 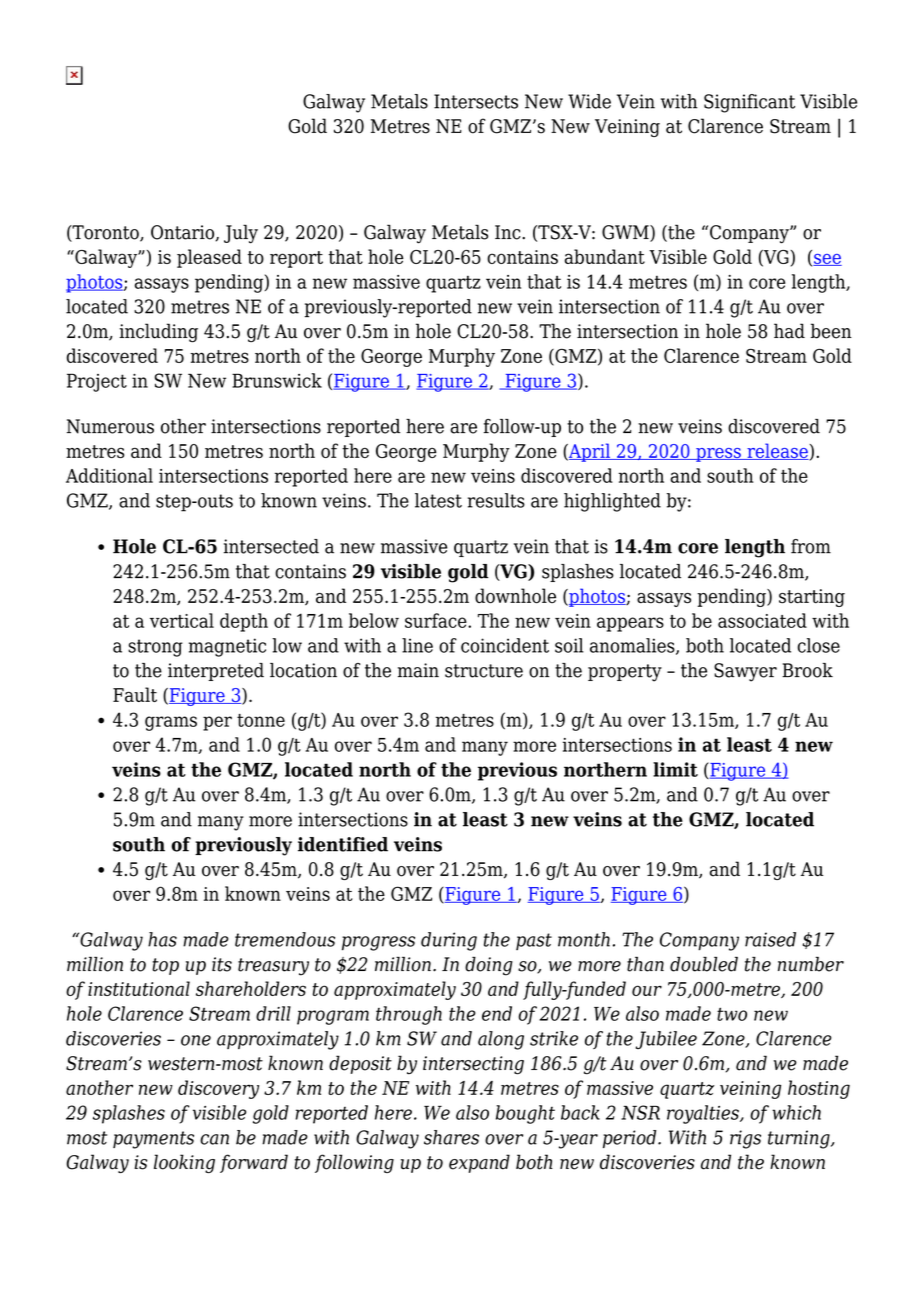 I want to click on Intersects, so click(x=476, y=101).
